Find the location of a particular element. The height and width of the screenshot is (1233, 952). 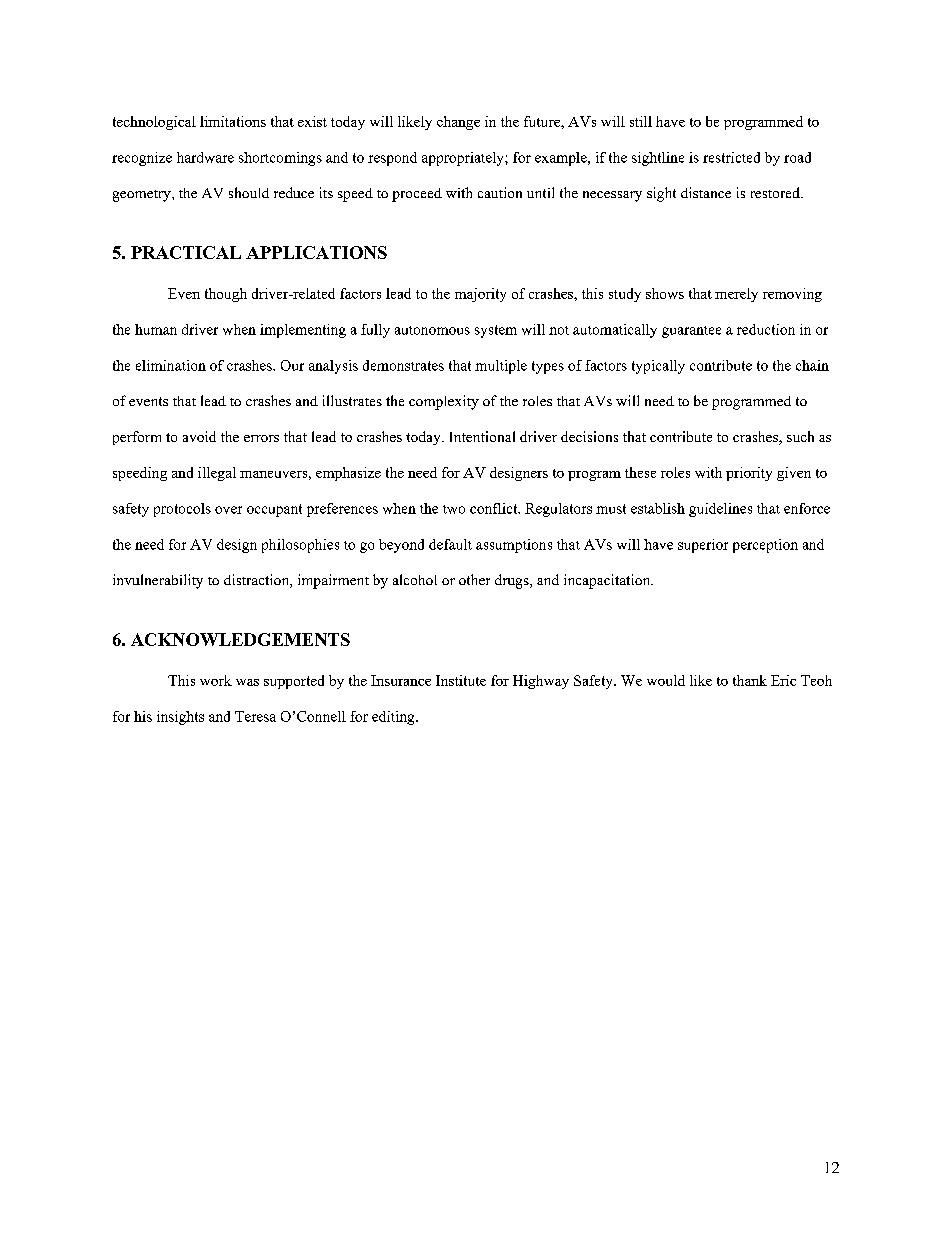

reduction is located at coordinates (766, 329).
